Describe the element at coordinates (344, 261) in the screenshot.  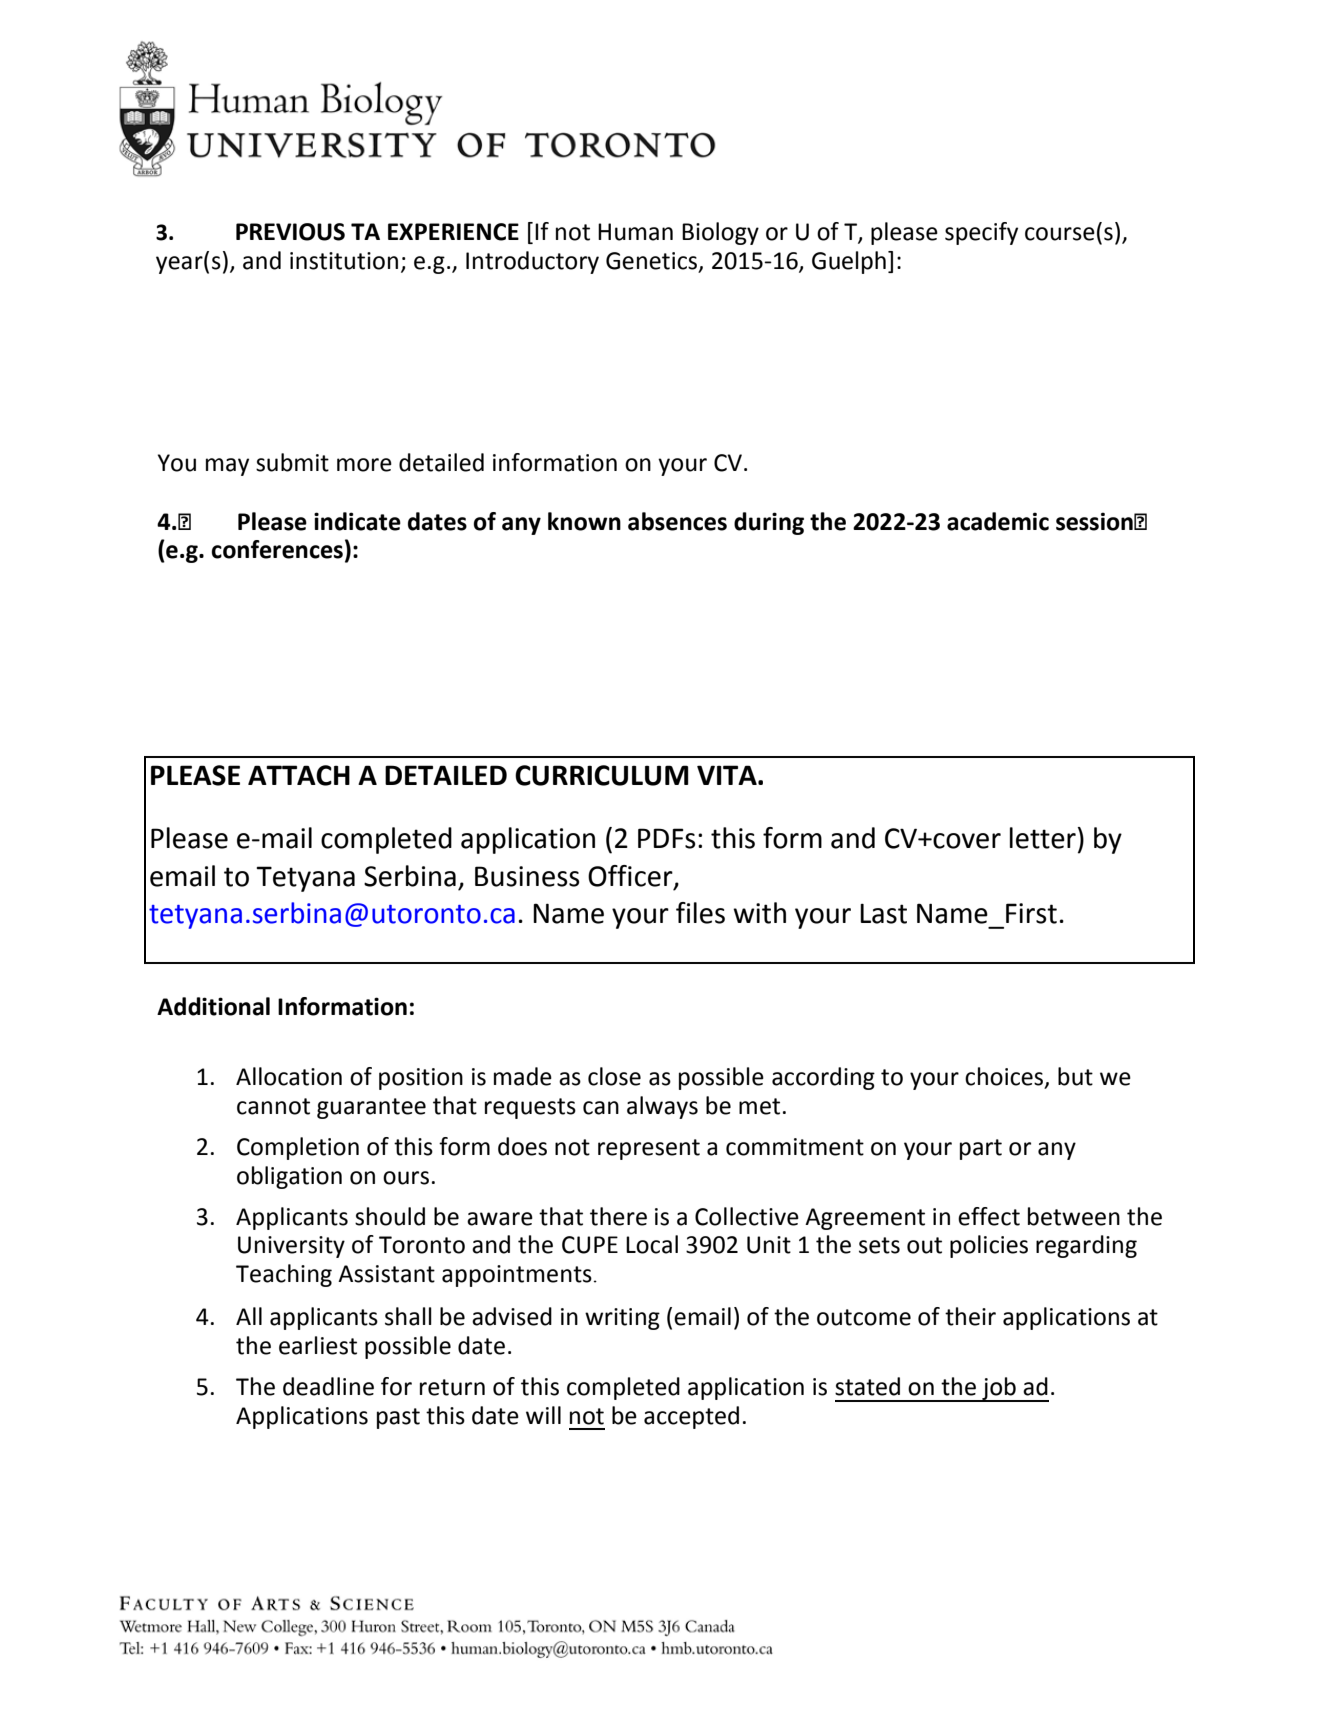
I see `institution` at that location.
